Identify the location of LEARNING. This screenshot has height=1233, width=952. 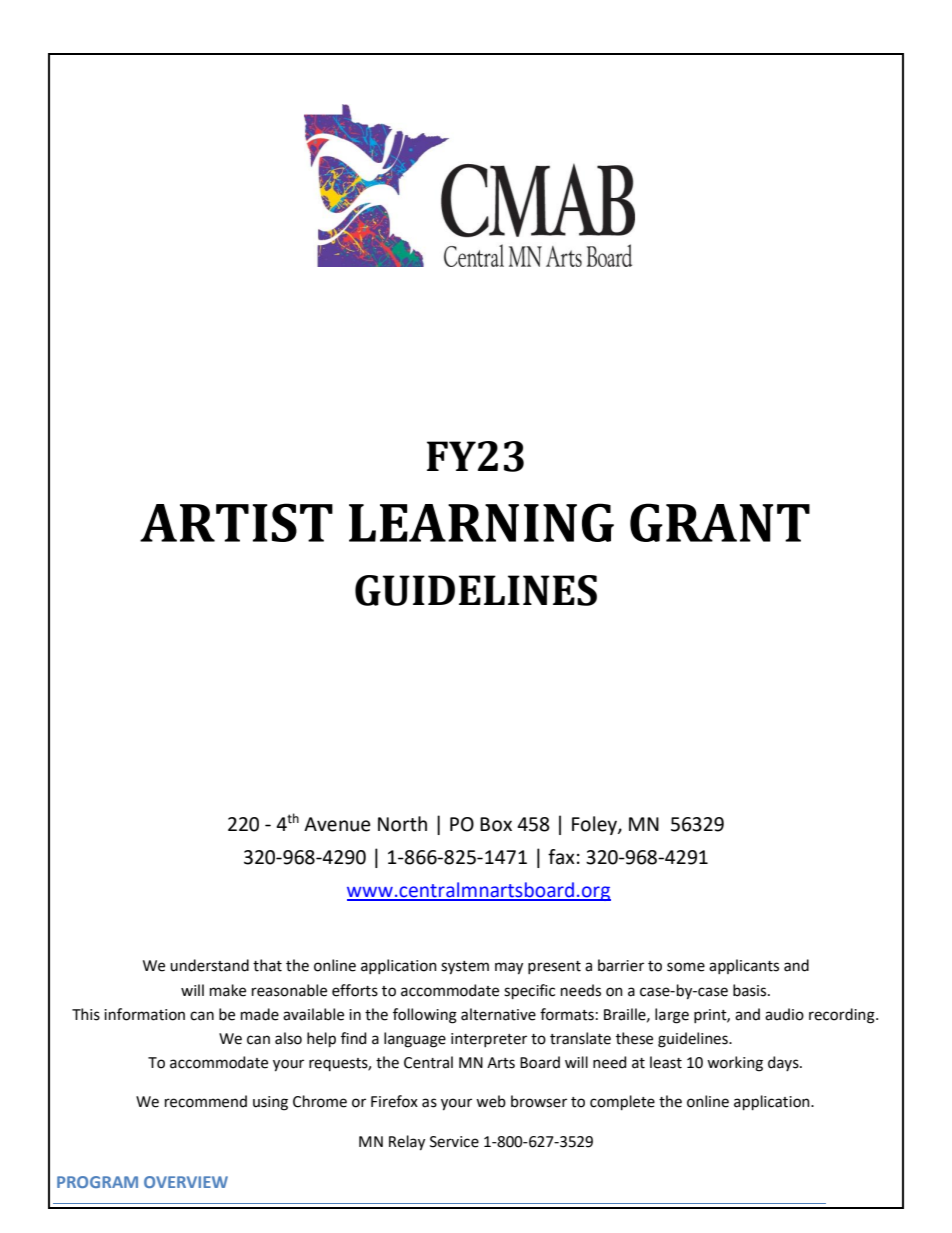
(481, 522).
